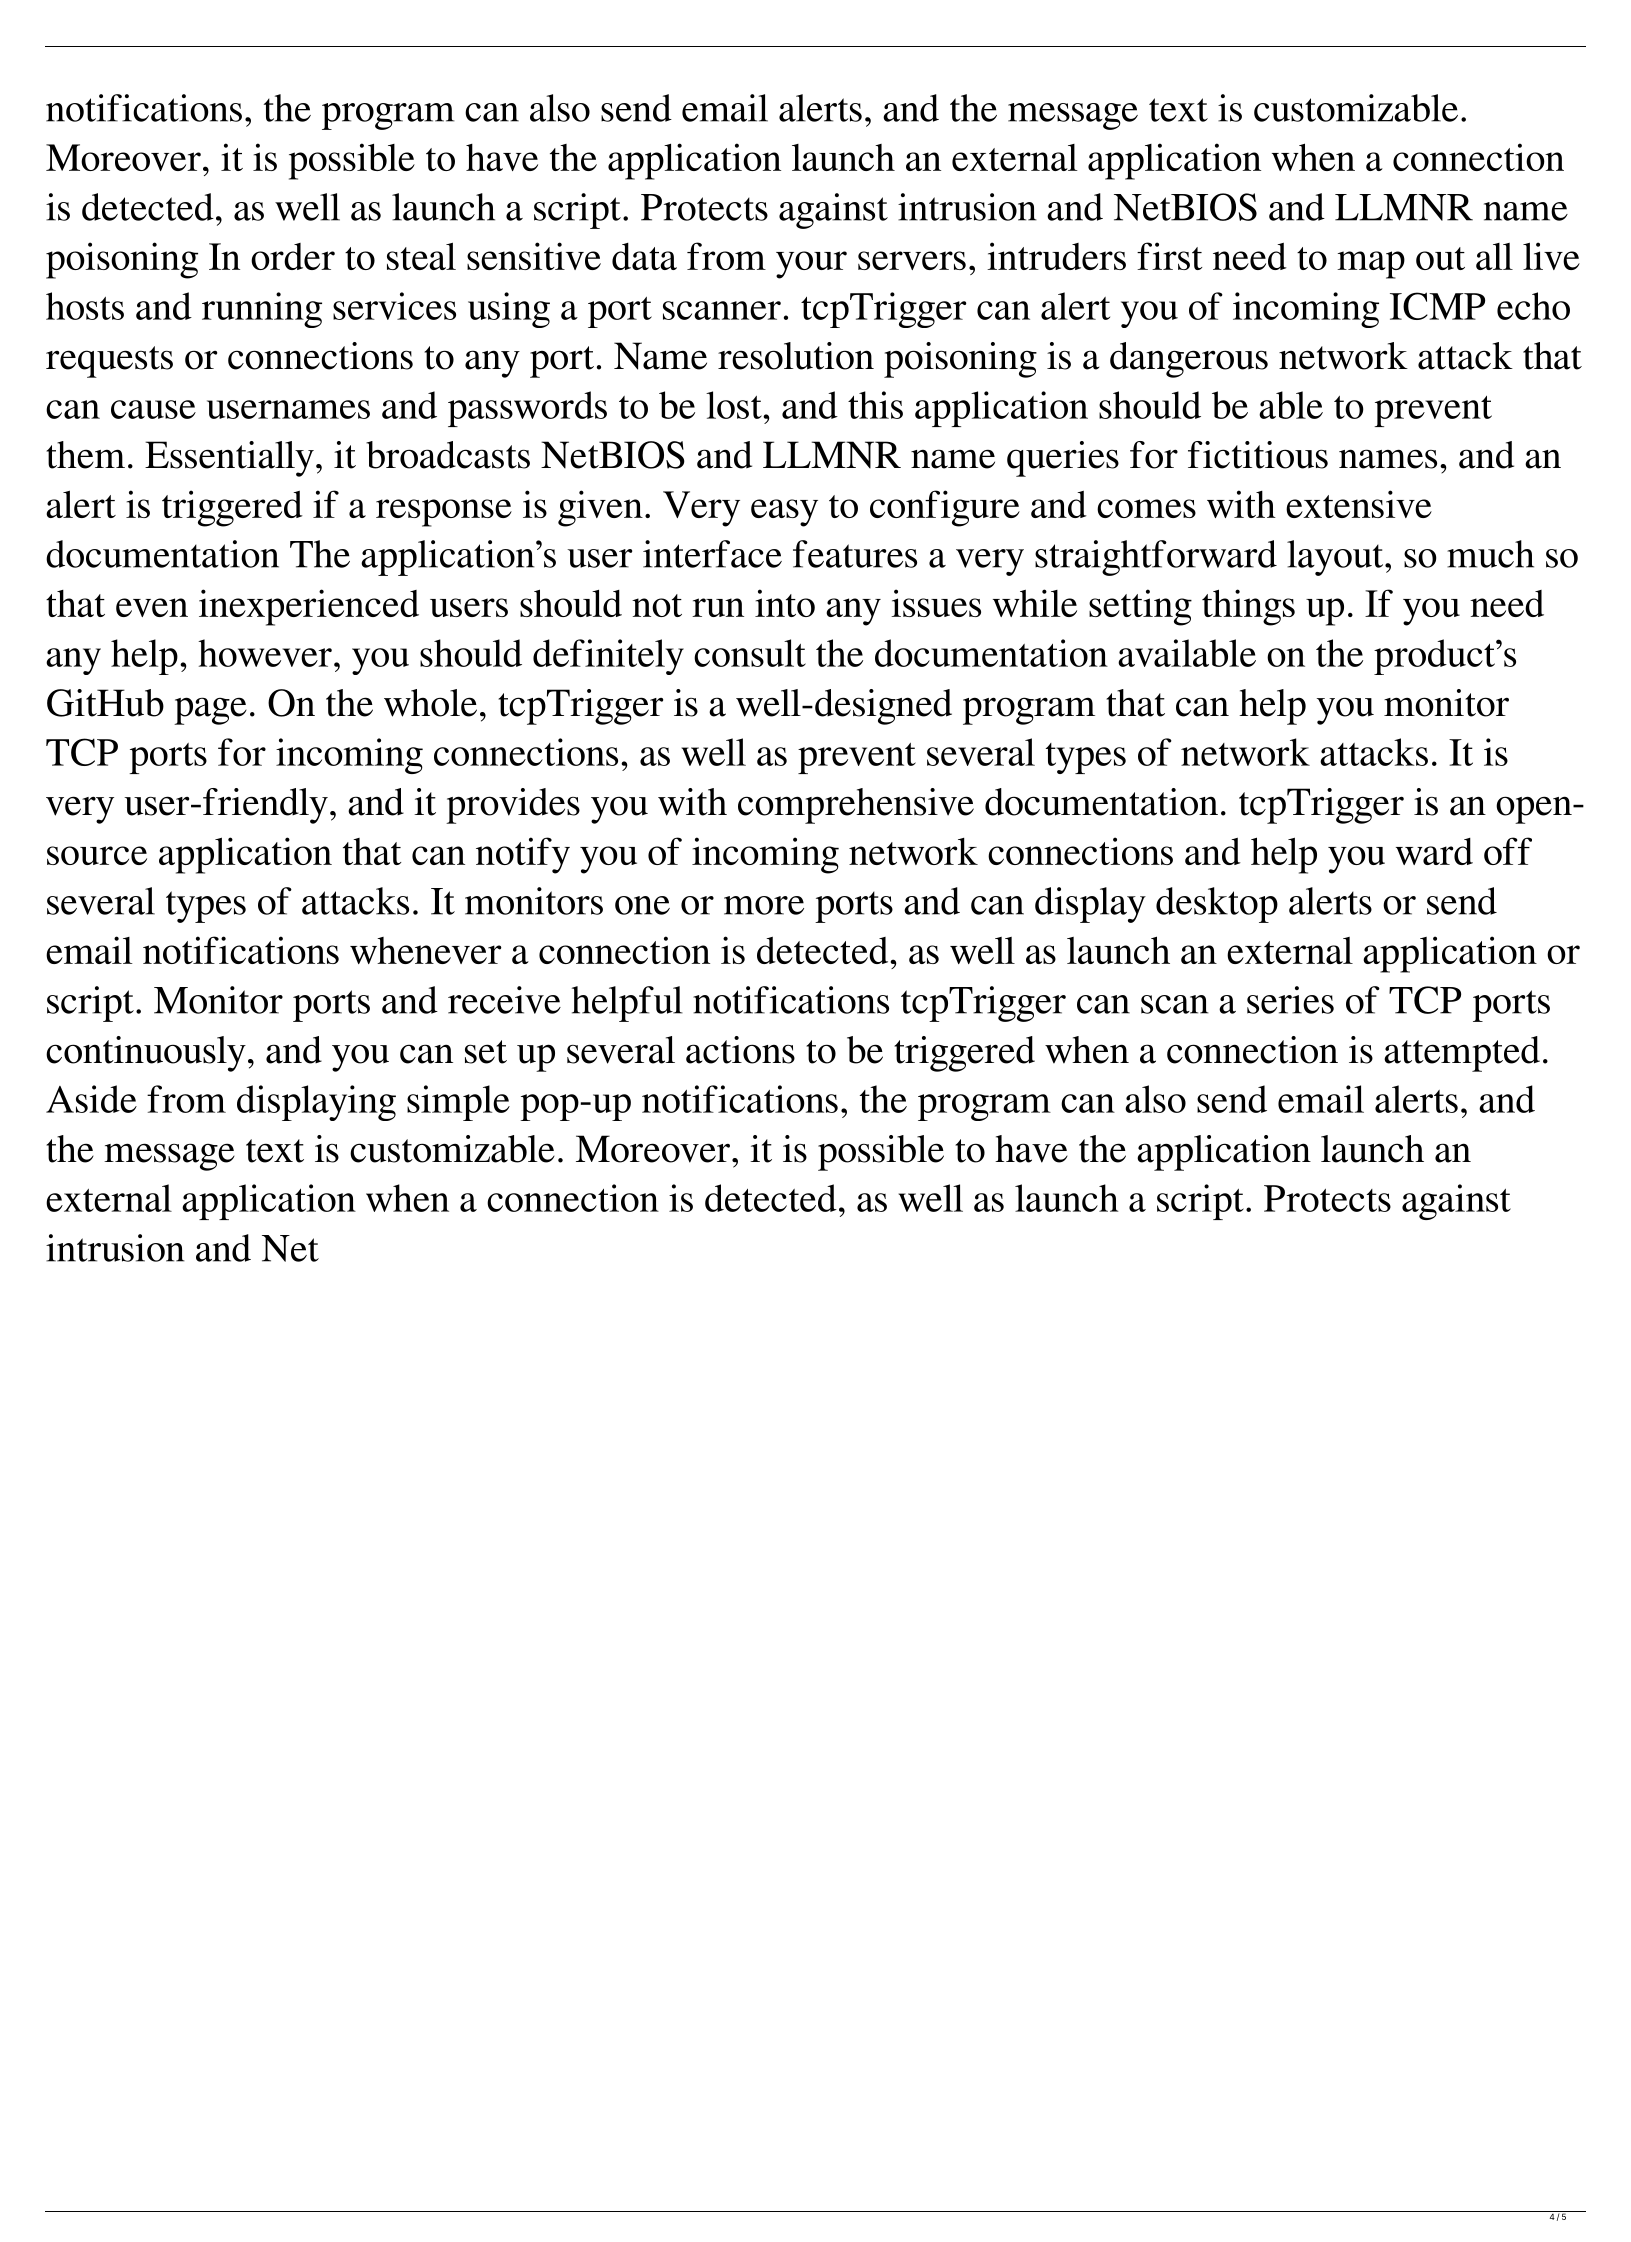 Image resolution: width=1631 pixels, height=2242 pixels. Describe the element at coordinates (293, 256) in the page. I see `order` at that location.
